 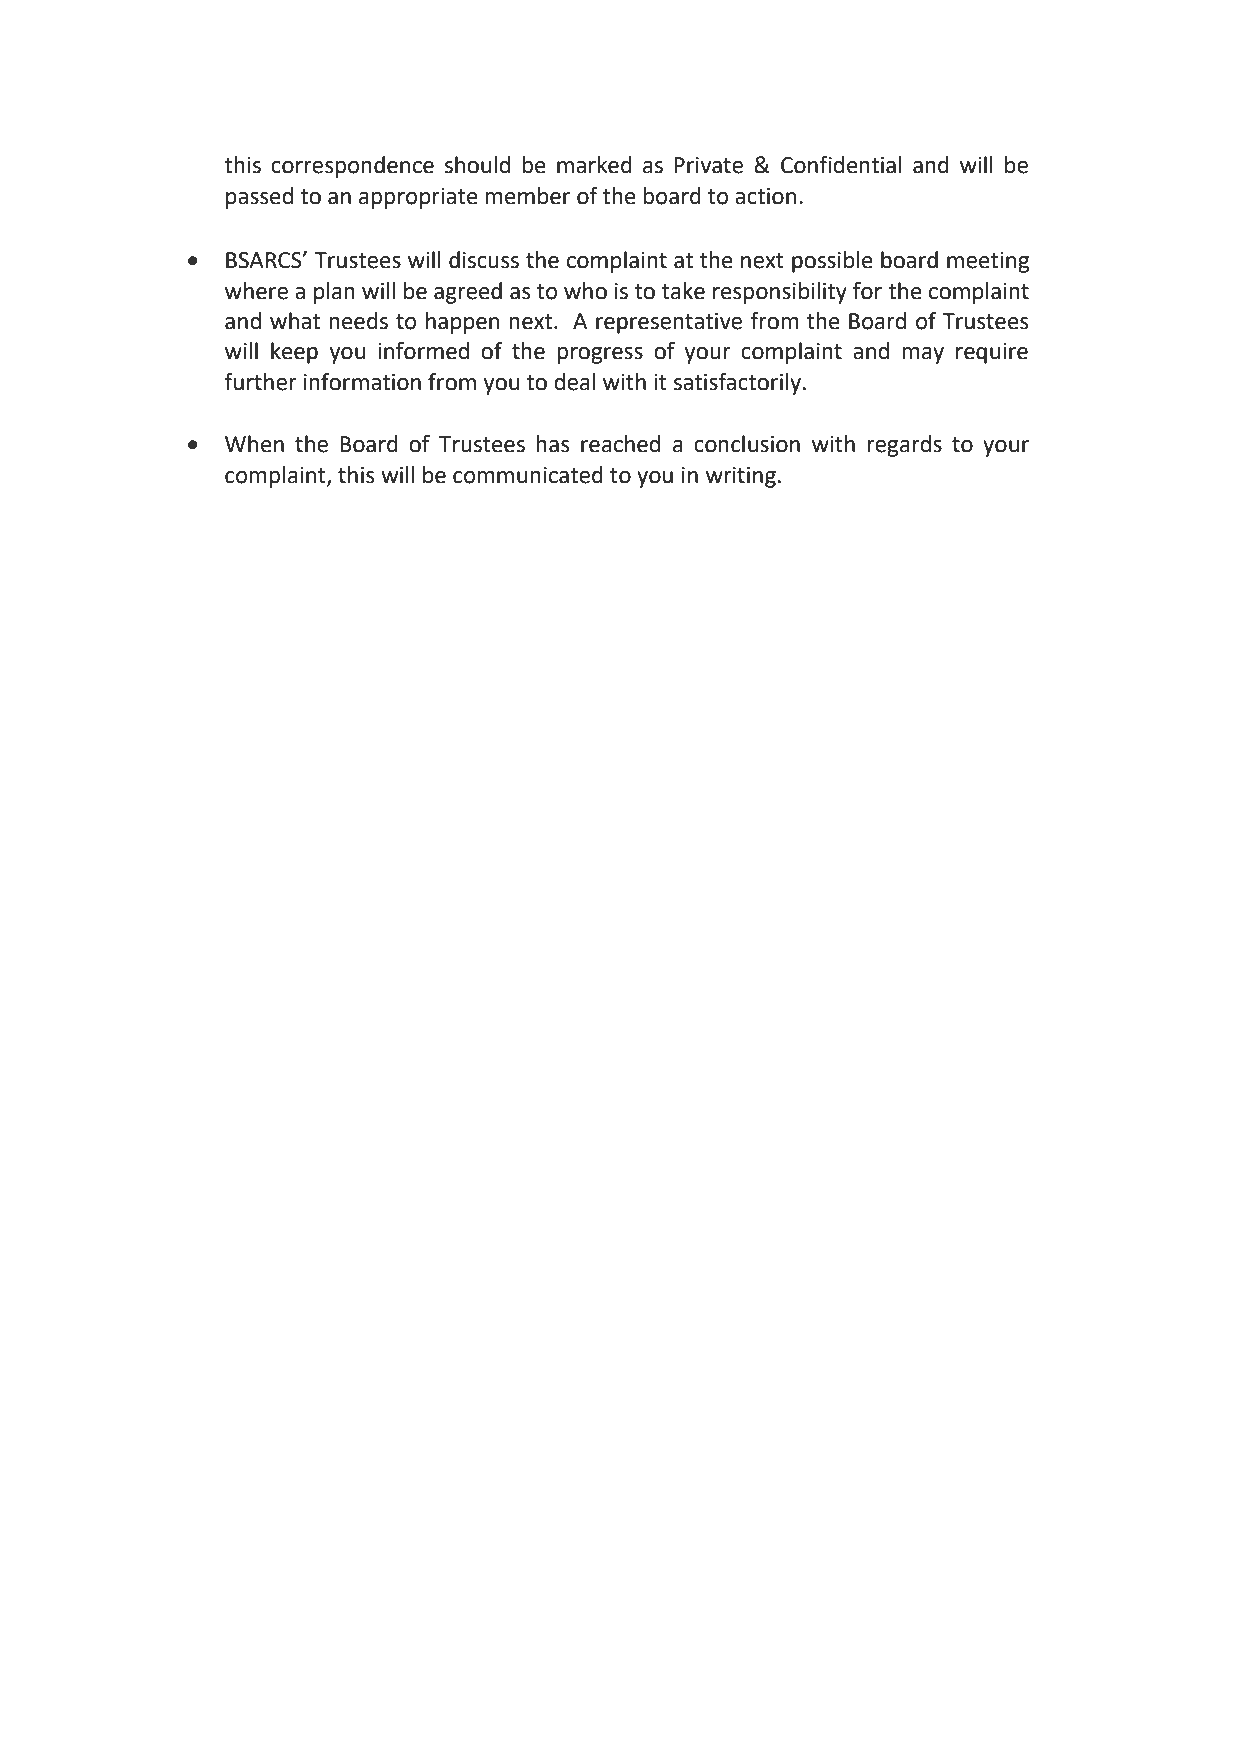 I want to click on communicated, so click(x=528, y=475).
